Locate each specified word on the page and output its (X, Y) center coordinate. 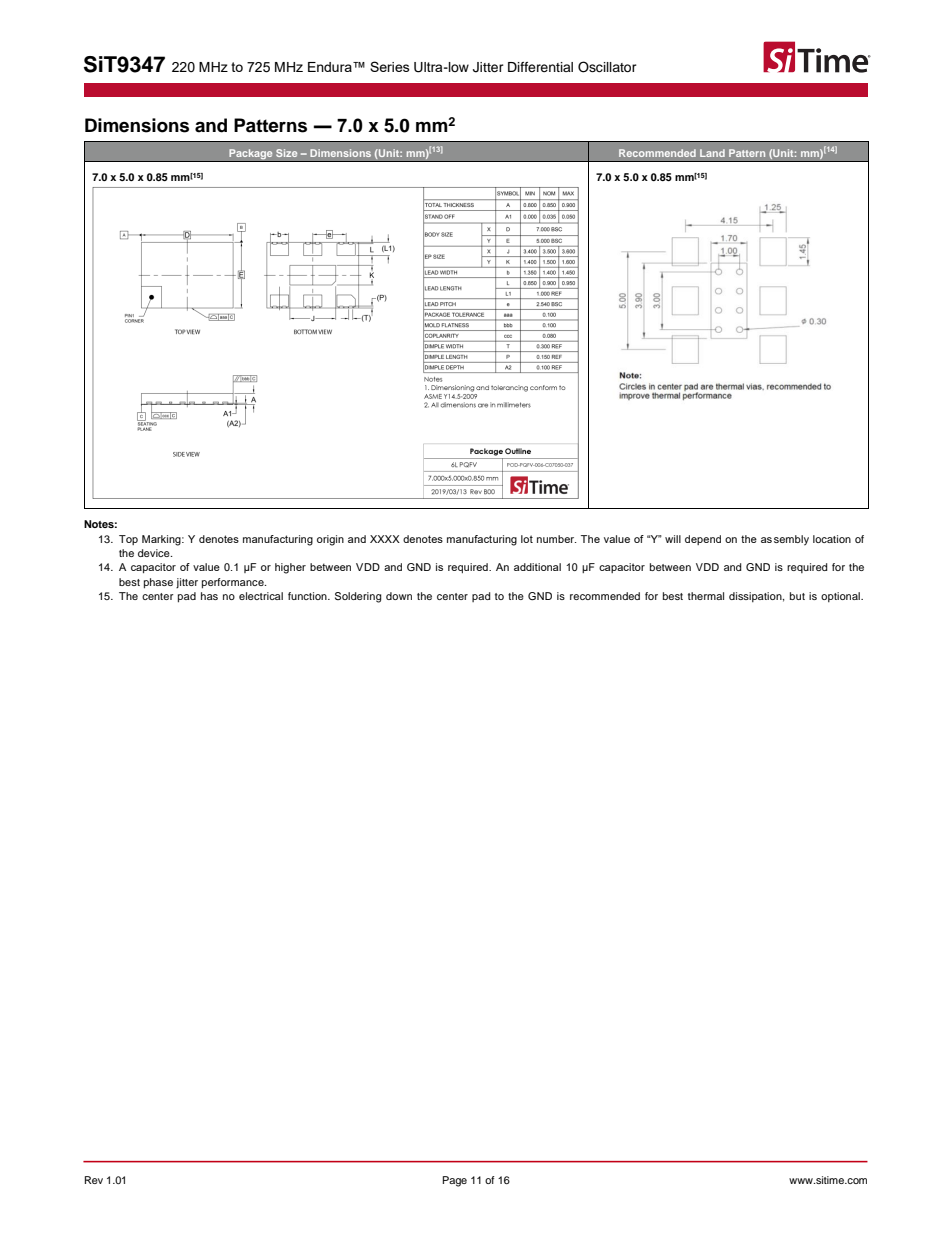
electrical (261, 596)
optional (841, 597)
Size (286, 153)
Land (712, 153)
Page (455, 1181)
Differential (540, 67)
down (399, 596)
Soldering (358, 597)
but (797, 596)
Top (128, 540)
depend (703, 540)
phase (158, 583)
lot (527, 539)
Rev (94, 1180)
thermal (706, 596)
